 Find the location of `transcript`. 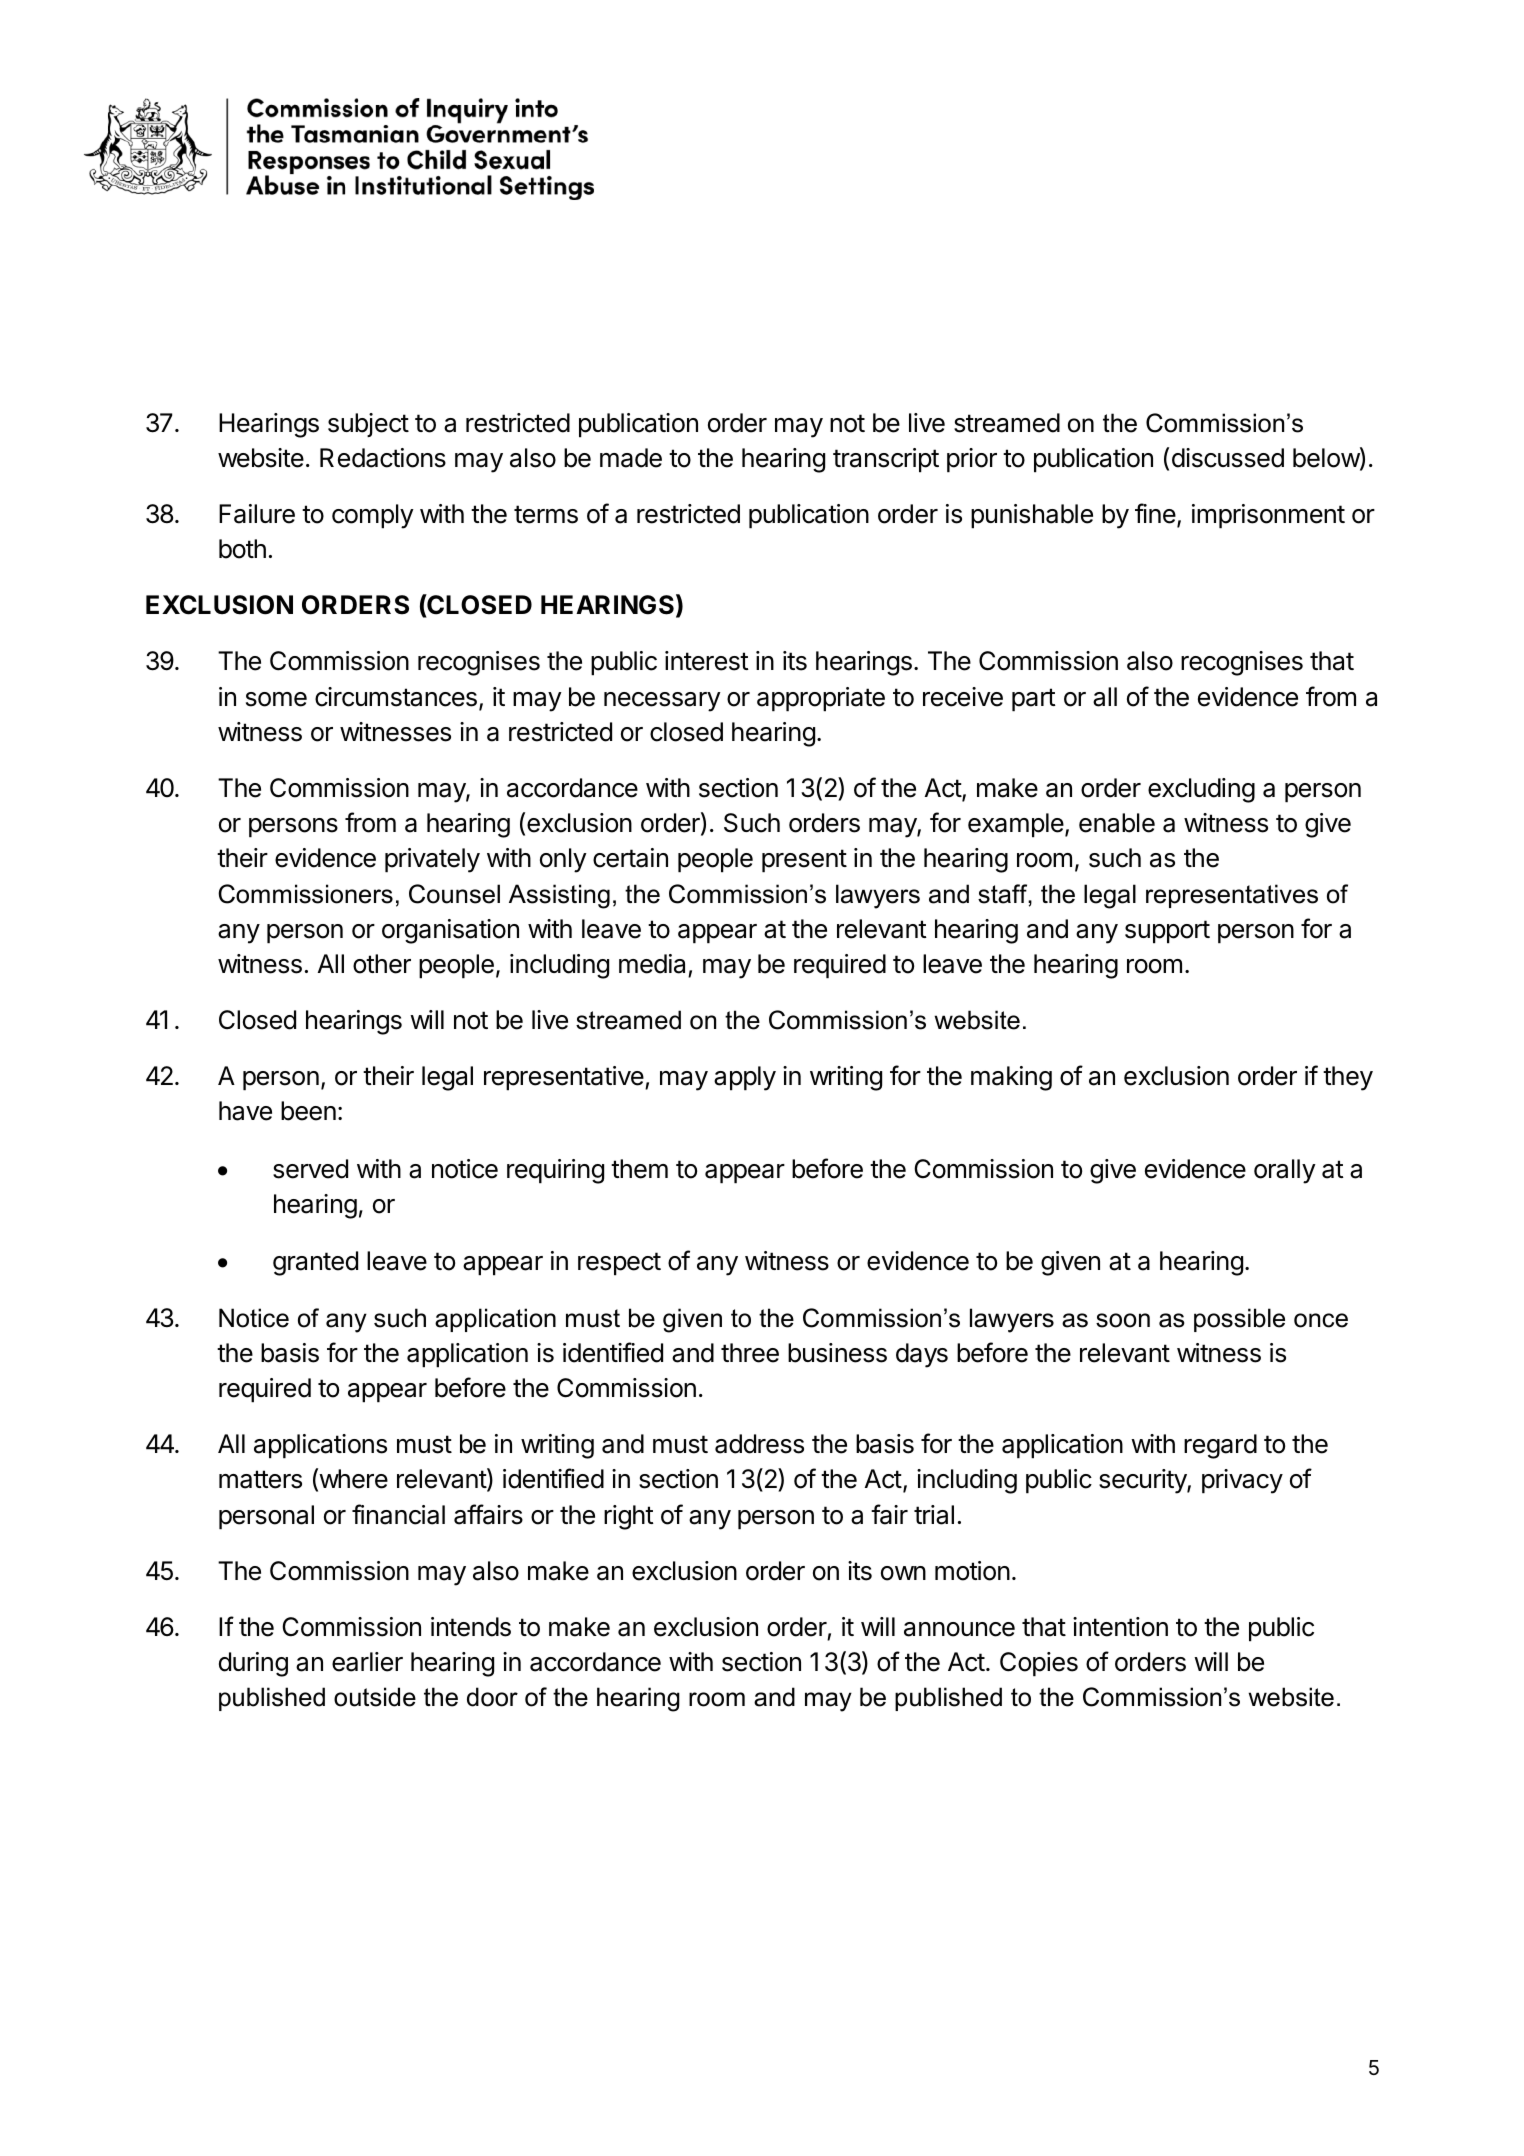

transcript is located at coordinates (886, 460).
